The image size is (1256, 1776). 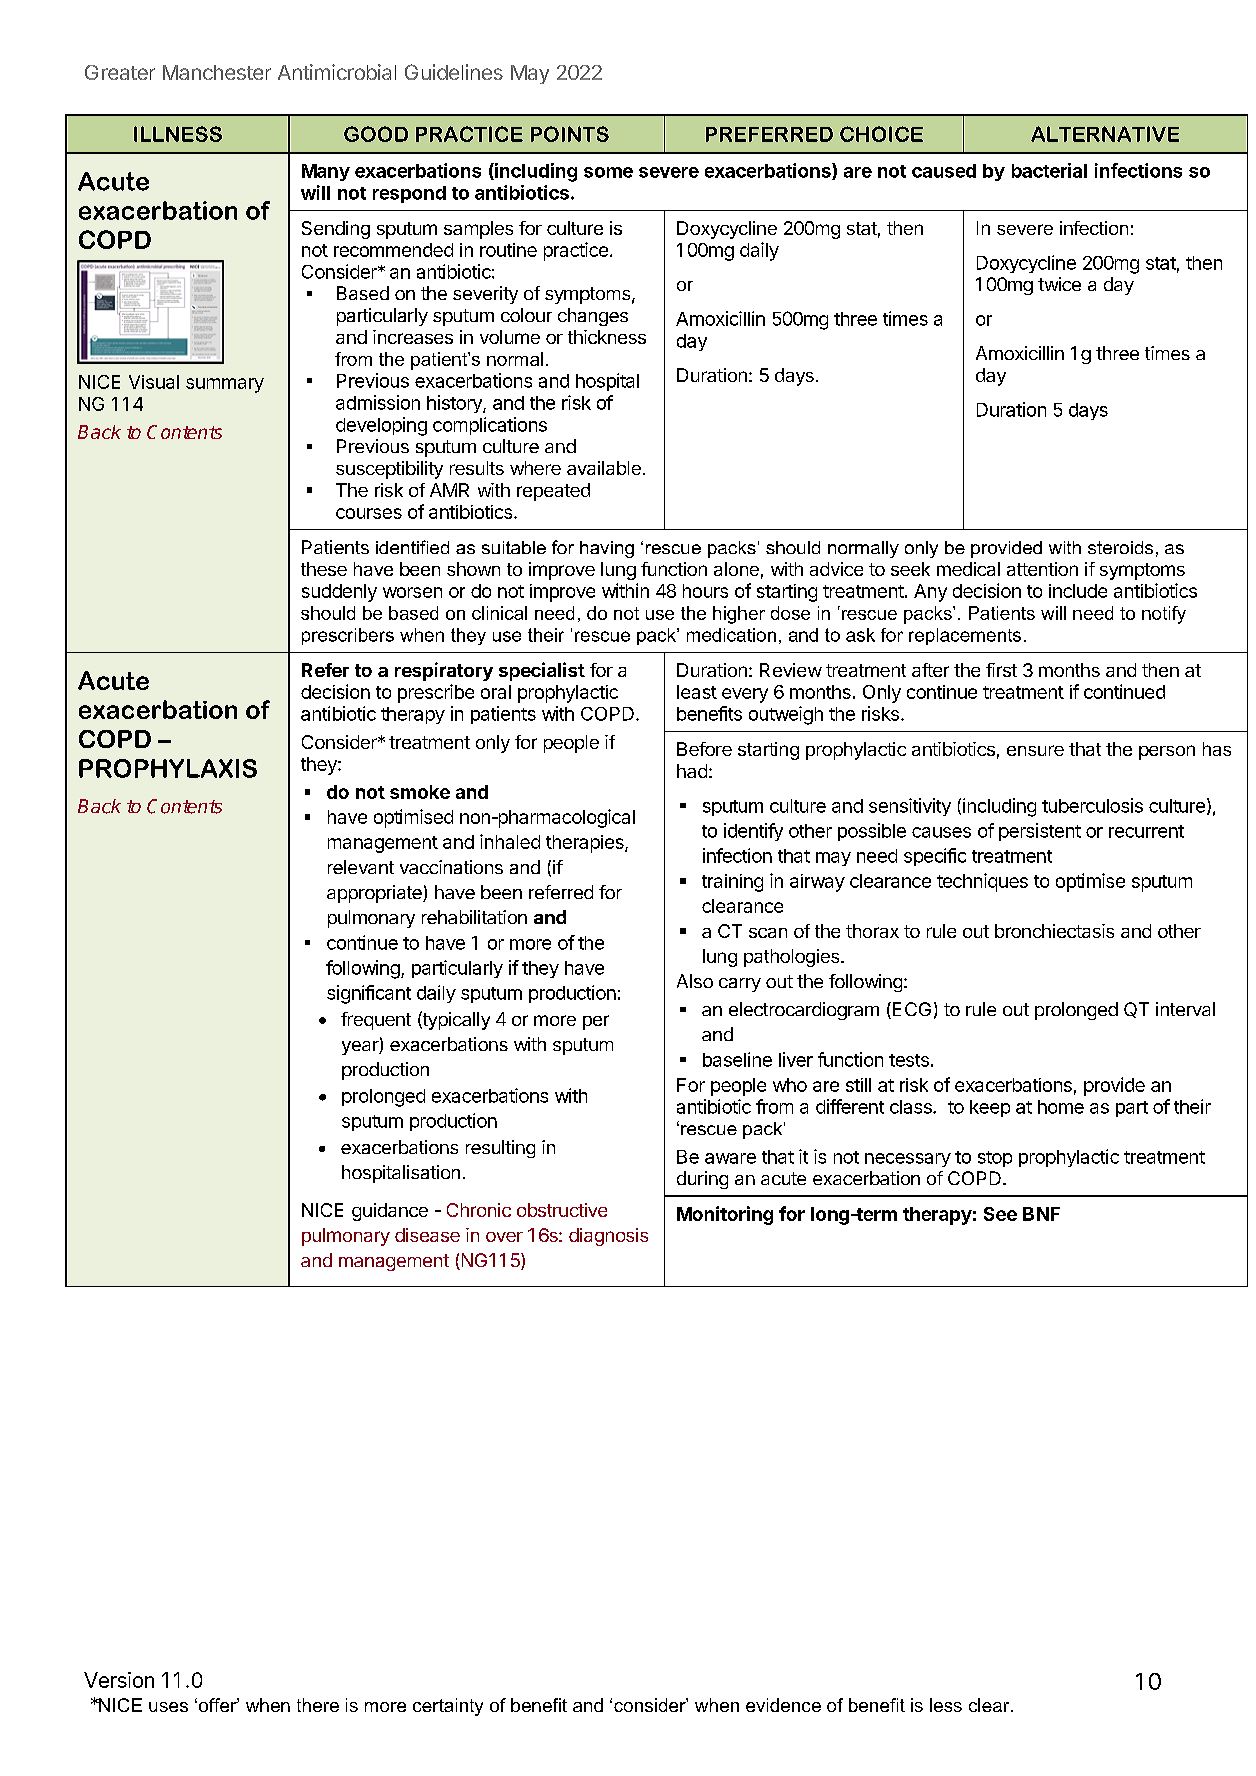 I want to click on Manchester, so click(x=217, y=72).
